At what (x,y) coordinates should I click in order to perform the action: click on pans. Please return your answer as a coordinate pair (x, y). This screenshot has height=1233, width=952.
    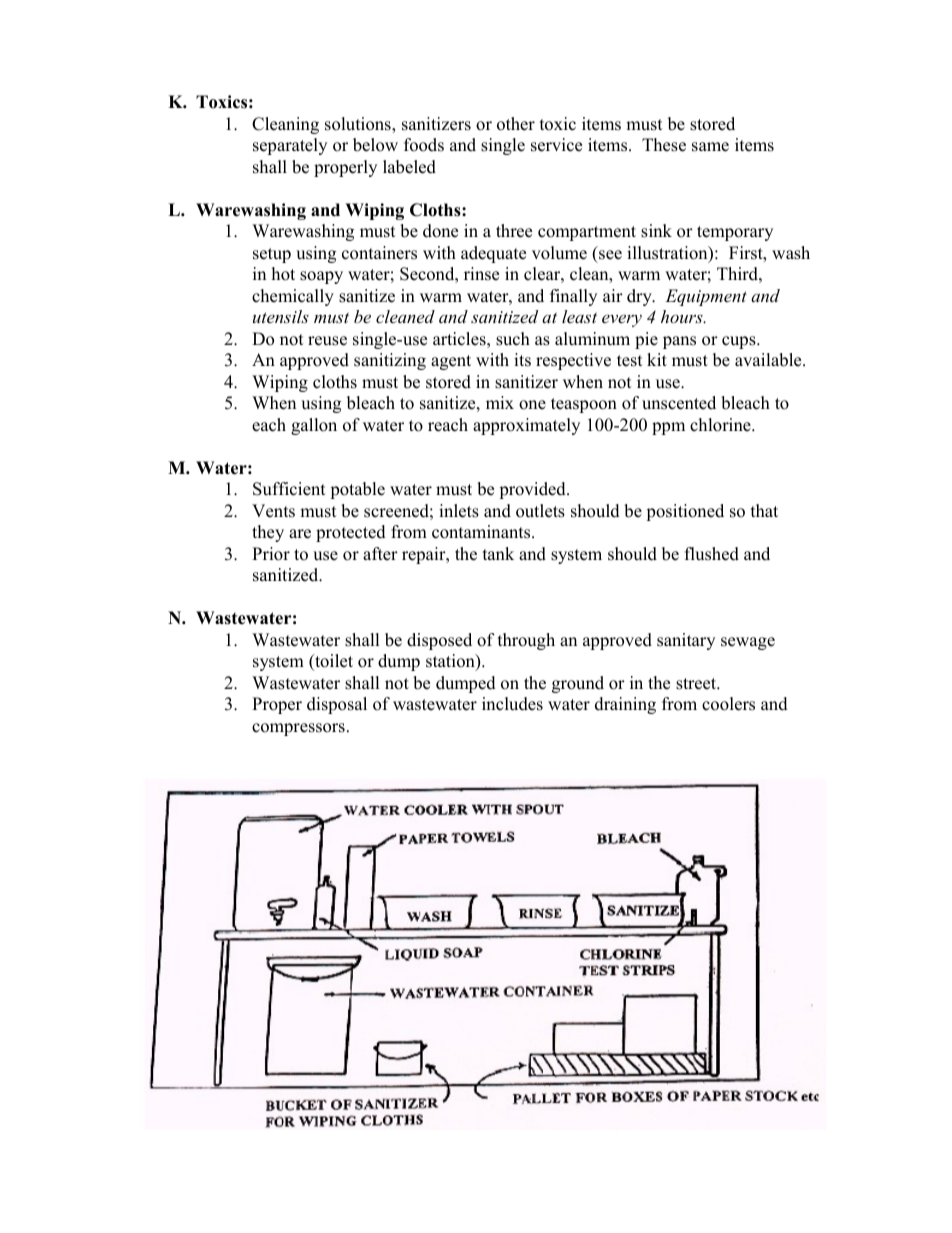
    Looking at the image, I should click on (679, 342).
